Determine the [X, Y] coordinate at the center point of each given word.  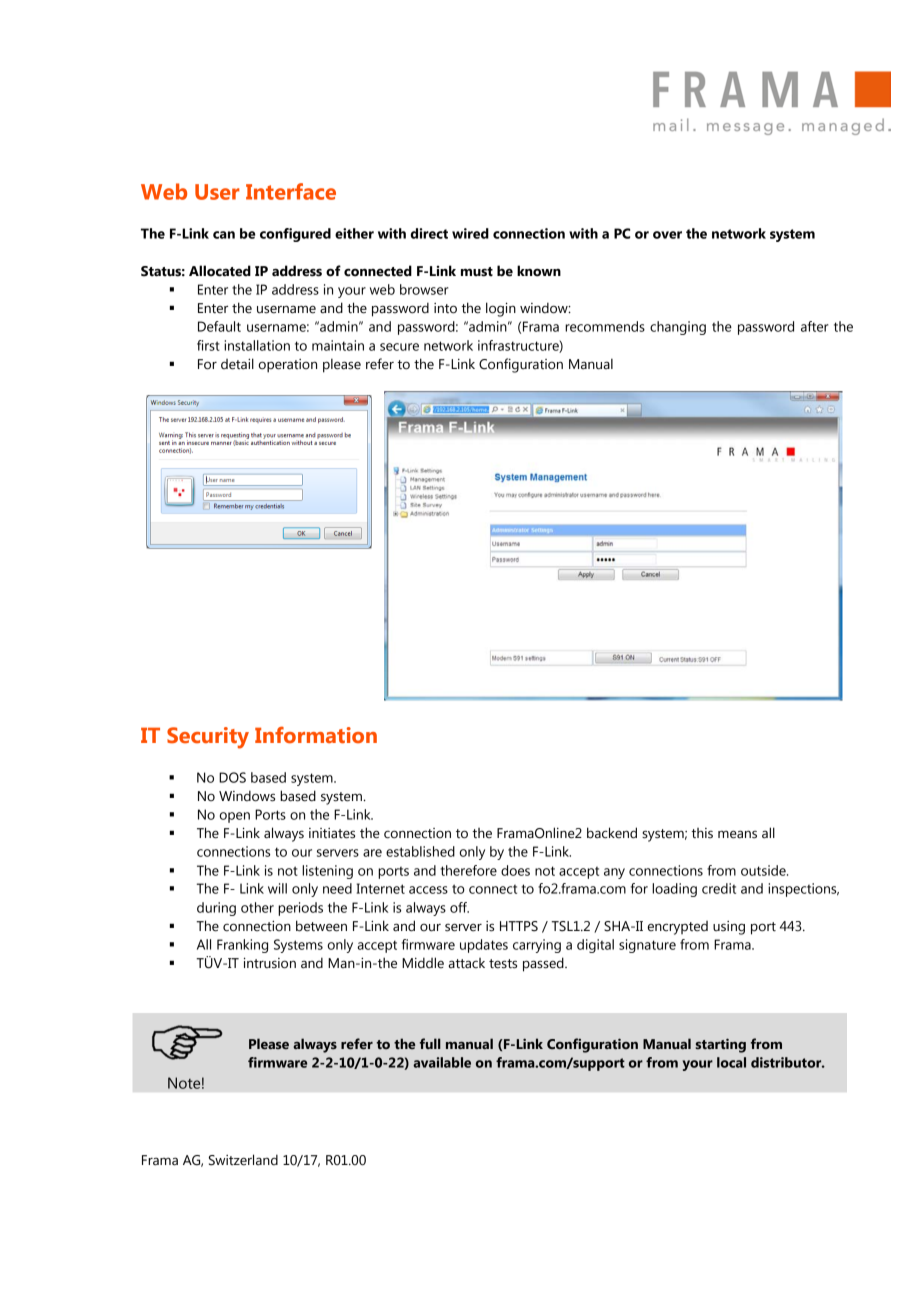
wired [470, 233]
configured [295, 235]
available [442, 1062]
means [737, 834]
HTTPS [519, 926]
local [731, 1062]
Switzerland [243, 1160]
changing [678, 328]
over [667, 235]
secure [399, 347]
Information [316, 735]
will [277, 888]
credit [719, 888]
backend [612, 833]
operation [288, 366]
